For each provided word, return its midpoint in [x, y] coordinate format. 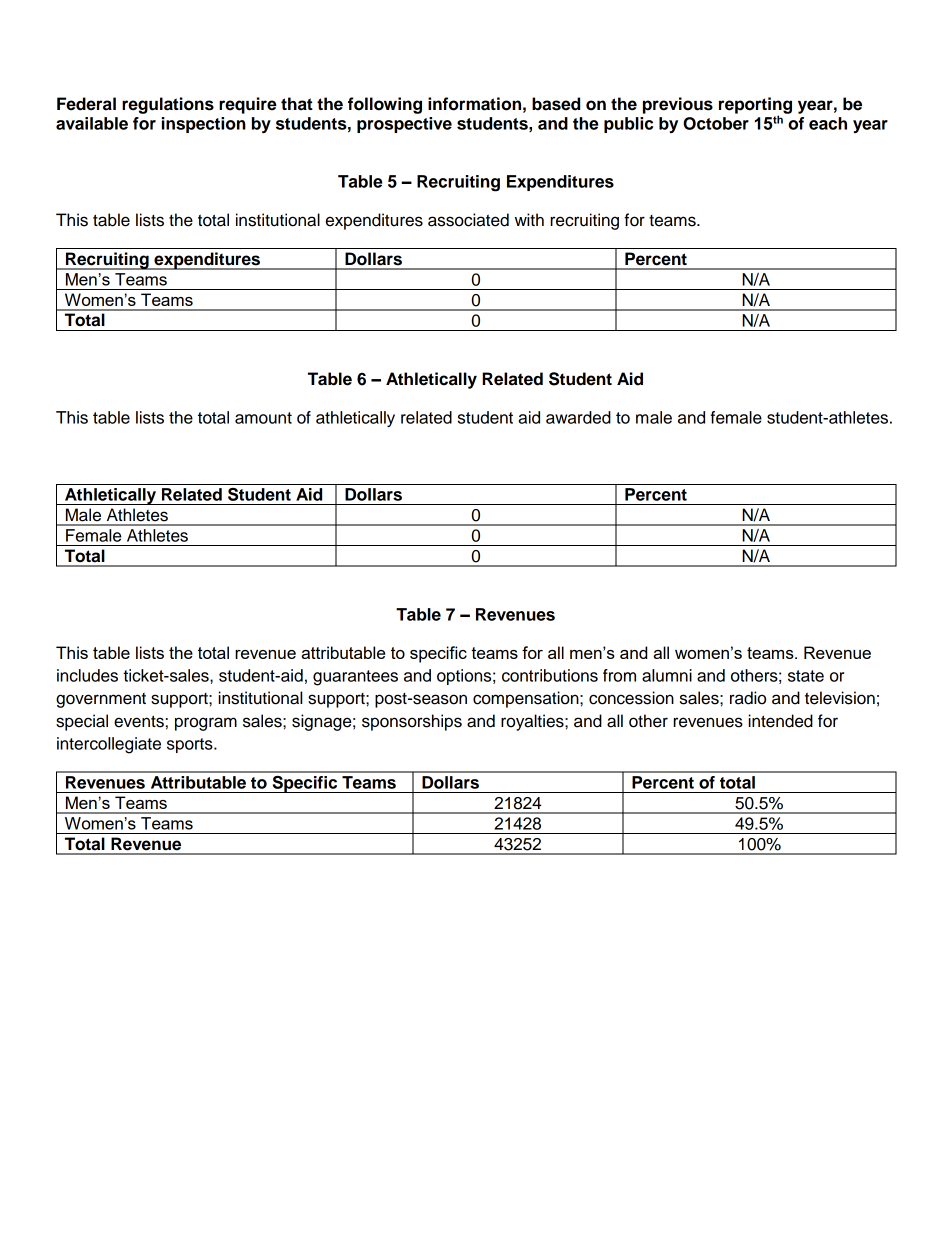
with [529, 219]
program [206, 724]
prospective [404, 125]
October [716, 123]
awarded [578, 417]
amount [263, 418]
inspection [204, 125]
